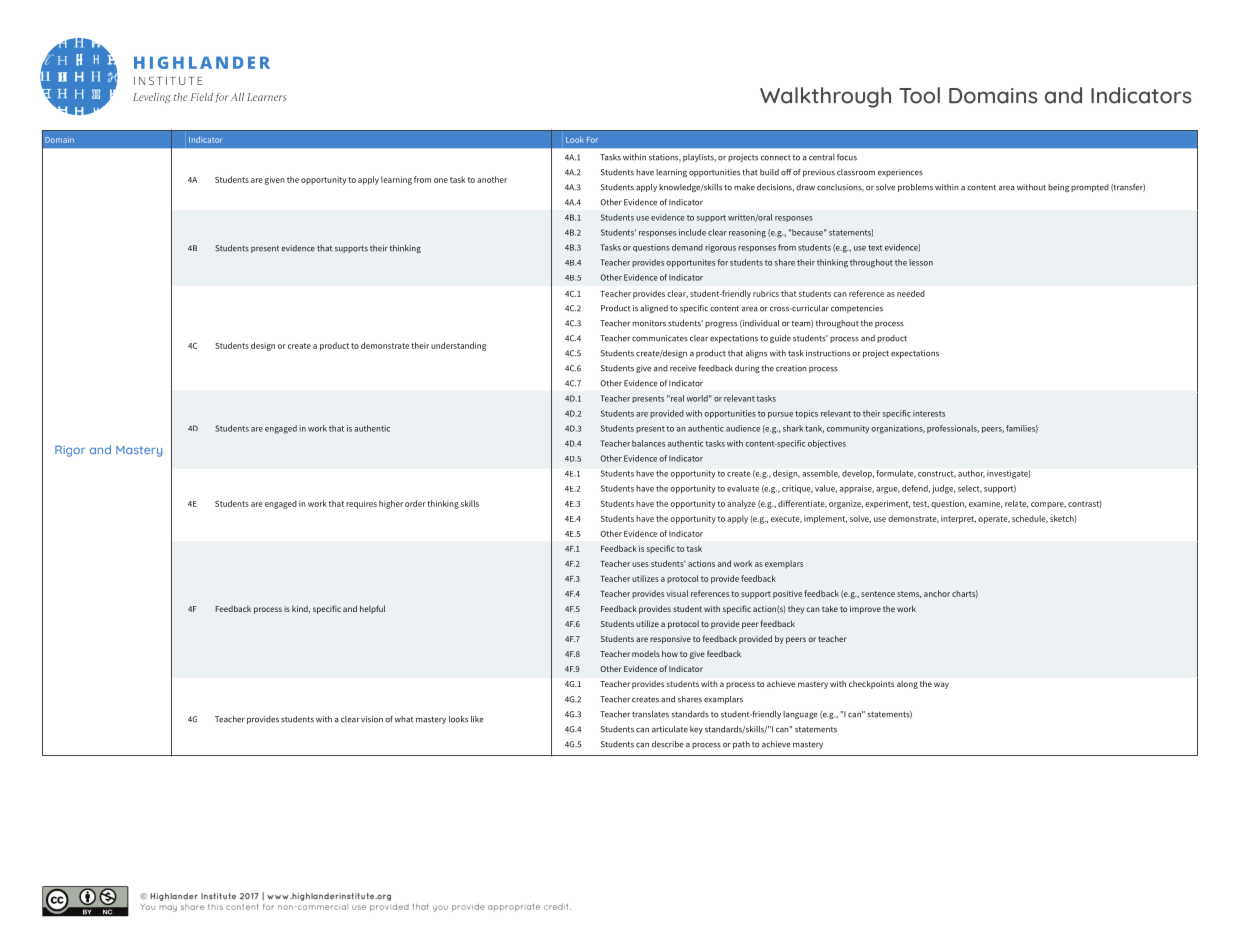 The width and height of the page is (1233, 952). Describe the element at coordinates (458, 346) in the page. I see `understanding` at that location.
